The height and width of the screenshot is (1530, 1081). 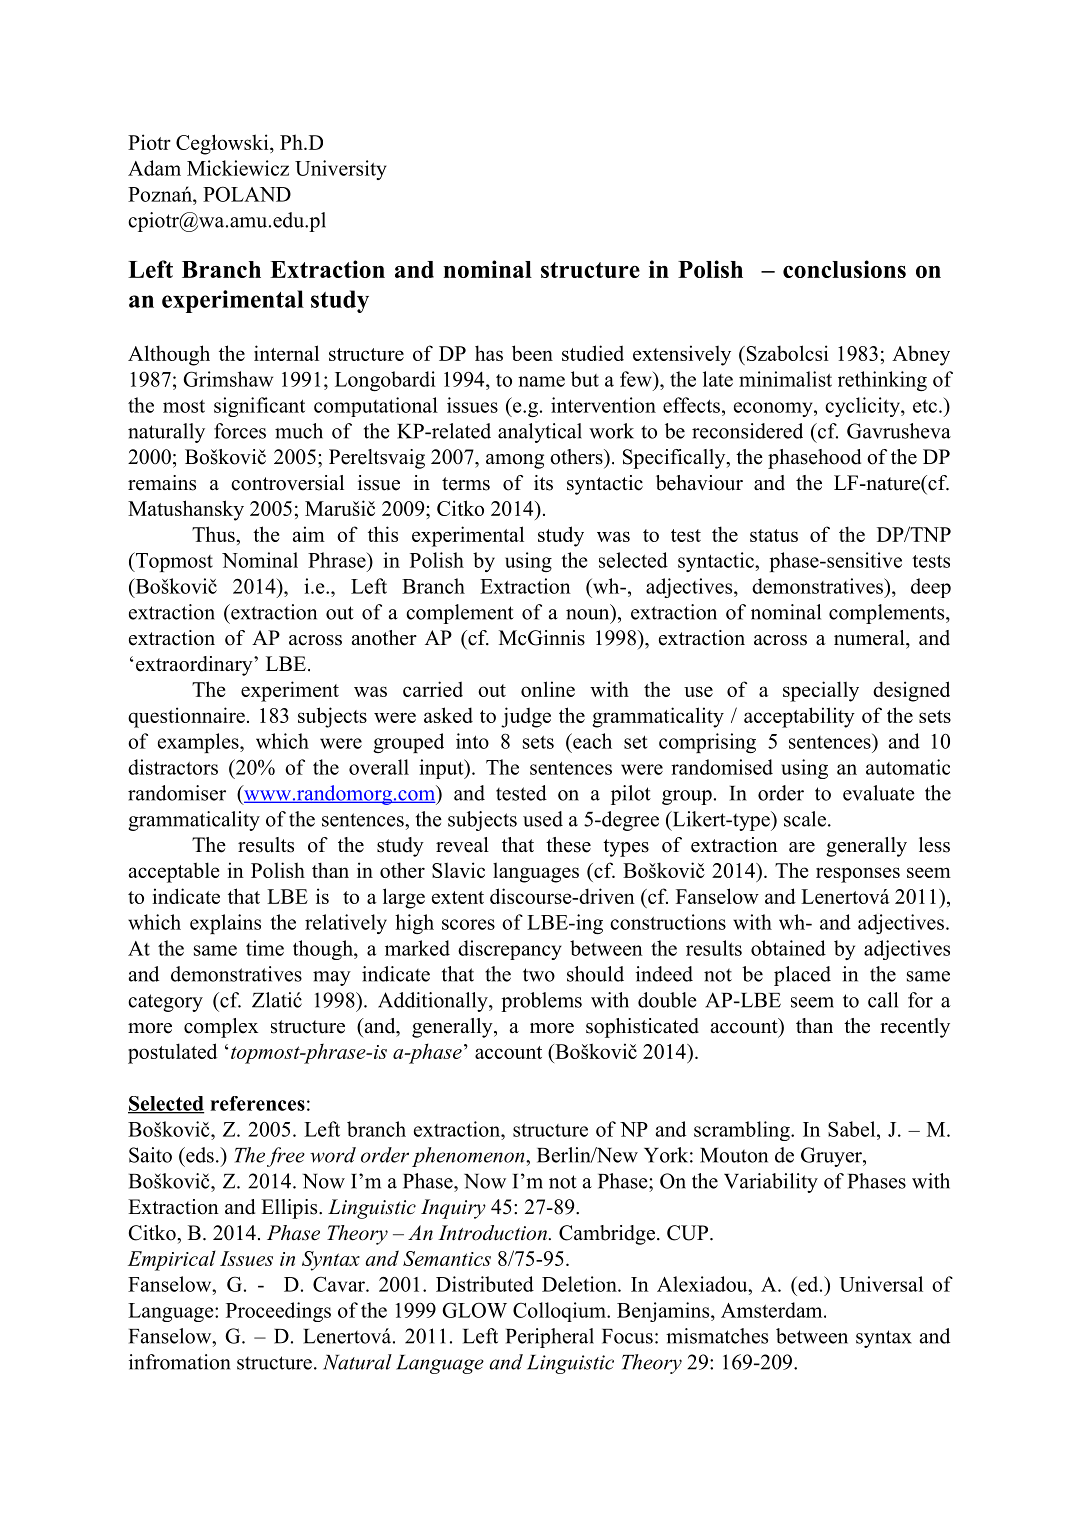 What do you see at coordinates (844, 269) in the screenshot?
I see `conclusions` at bounding box center [844, 269].
